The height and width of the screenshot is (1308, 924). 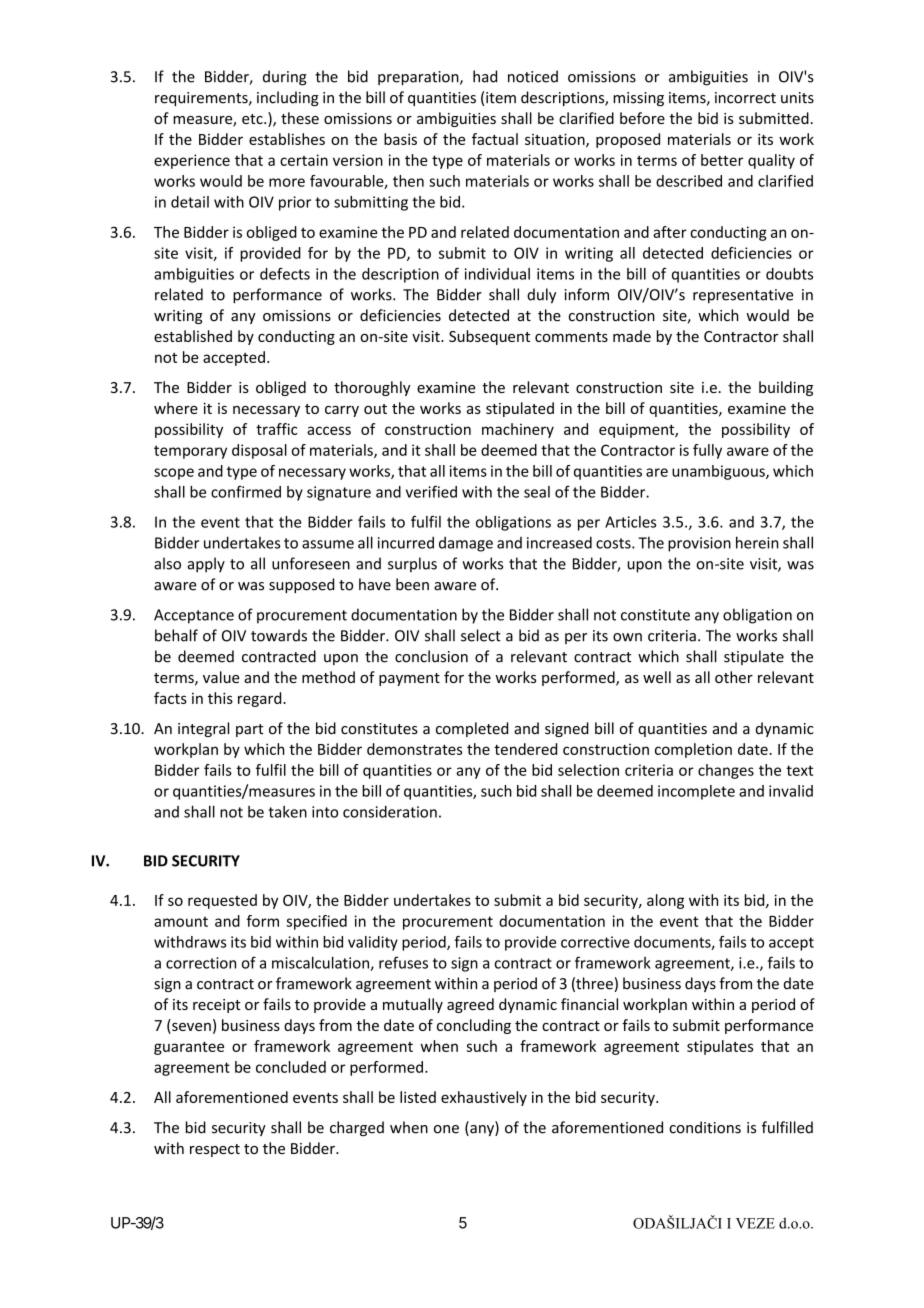 I want to click on conclusion, so click(x=431, y=656).
